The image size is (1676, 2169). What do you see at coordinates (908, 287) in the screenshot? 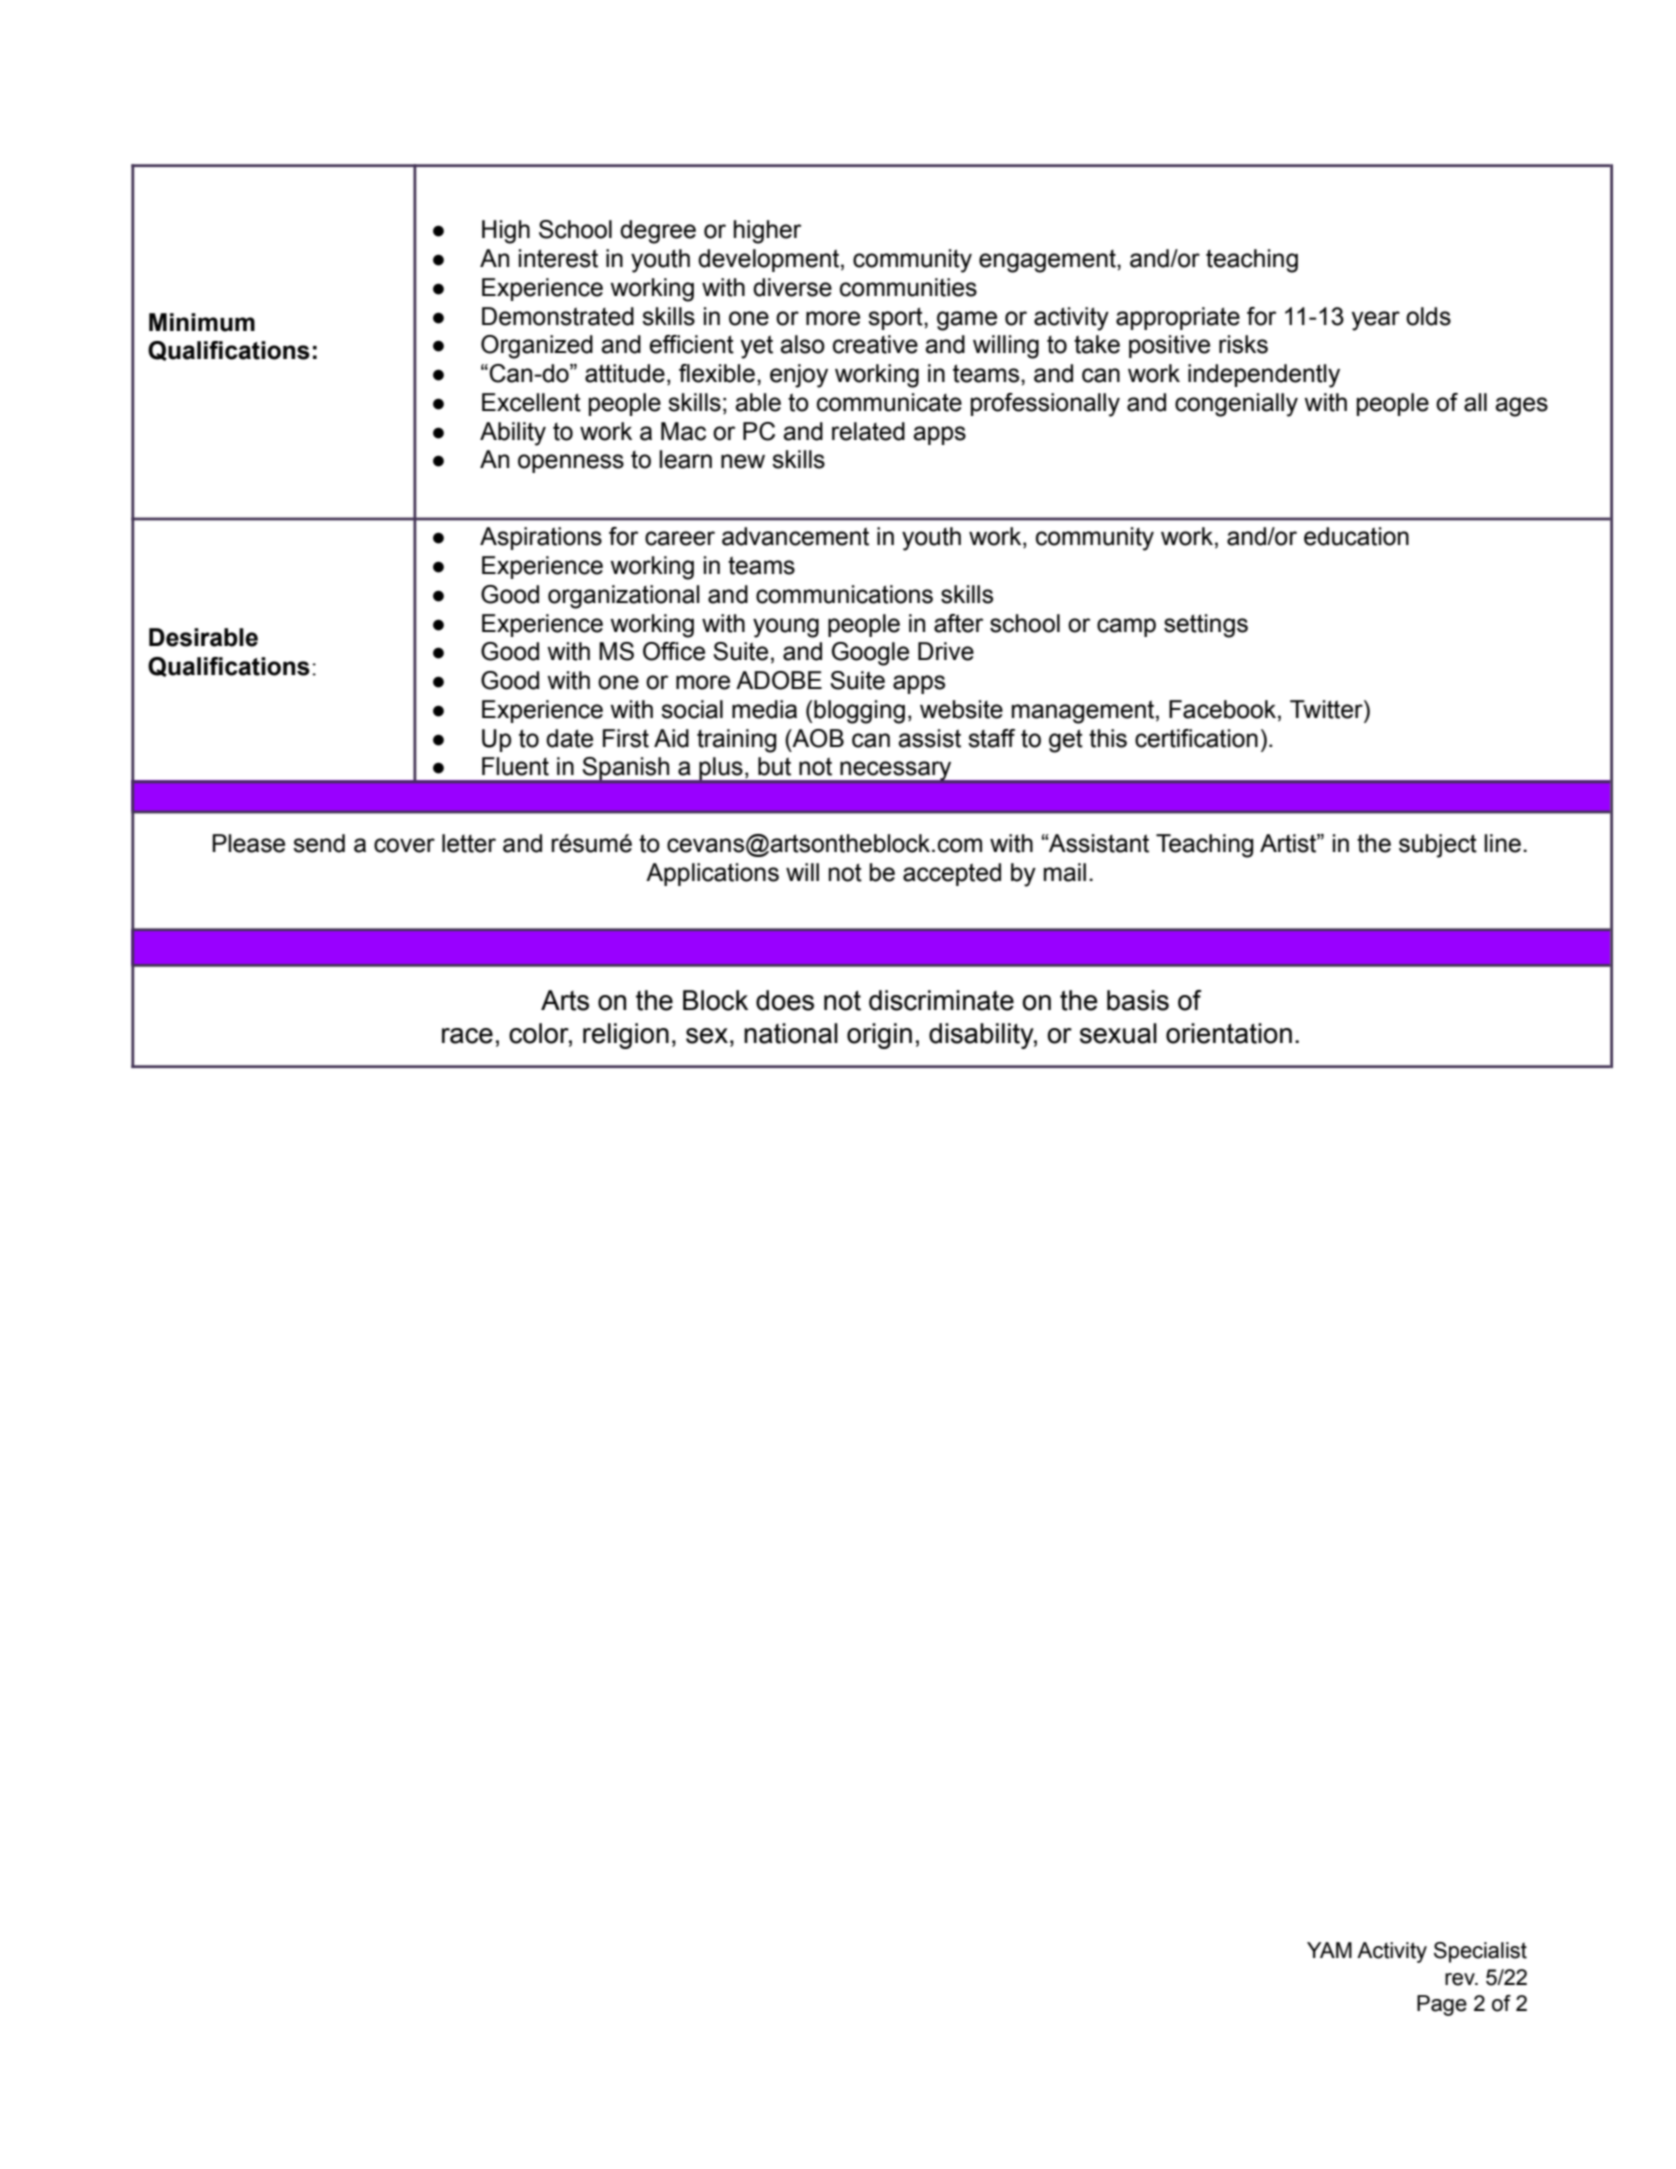
I see `communities` at bounding box center [908, 287].
